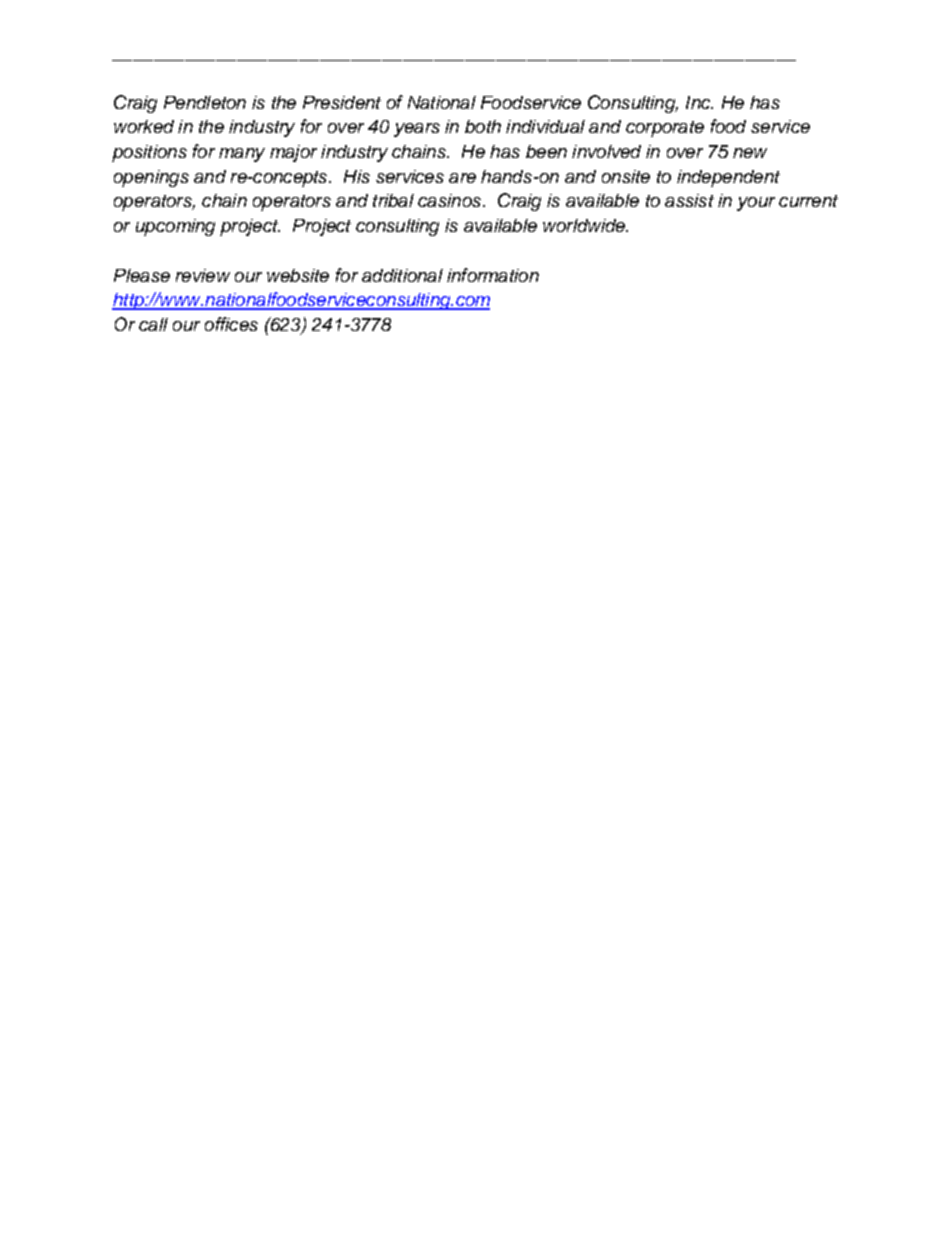 The width and height of the screenshot is (952, 1233). Describe the element at coordinates (298, 275) in the screenshot. I see `website` at that location.
